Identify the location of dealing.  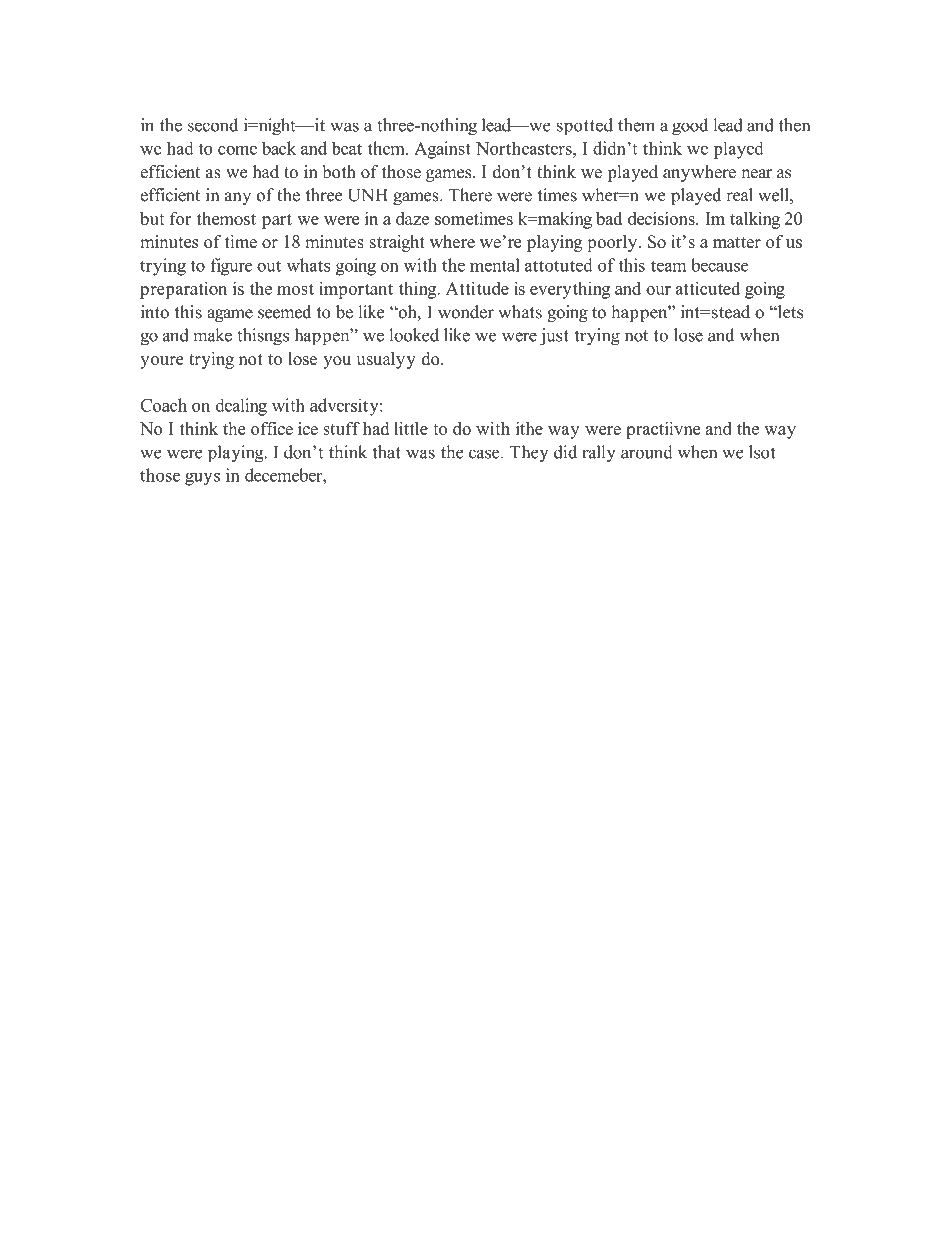
(241, 407).
